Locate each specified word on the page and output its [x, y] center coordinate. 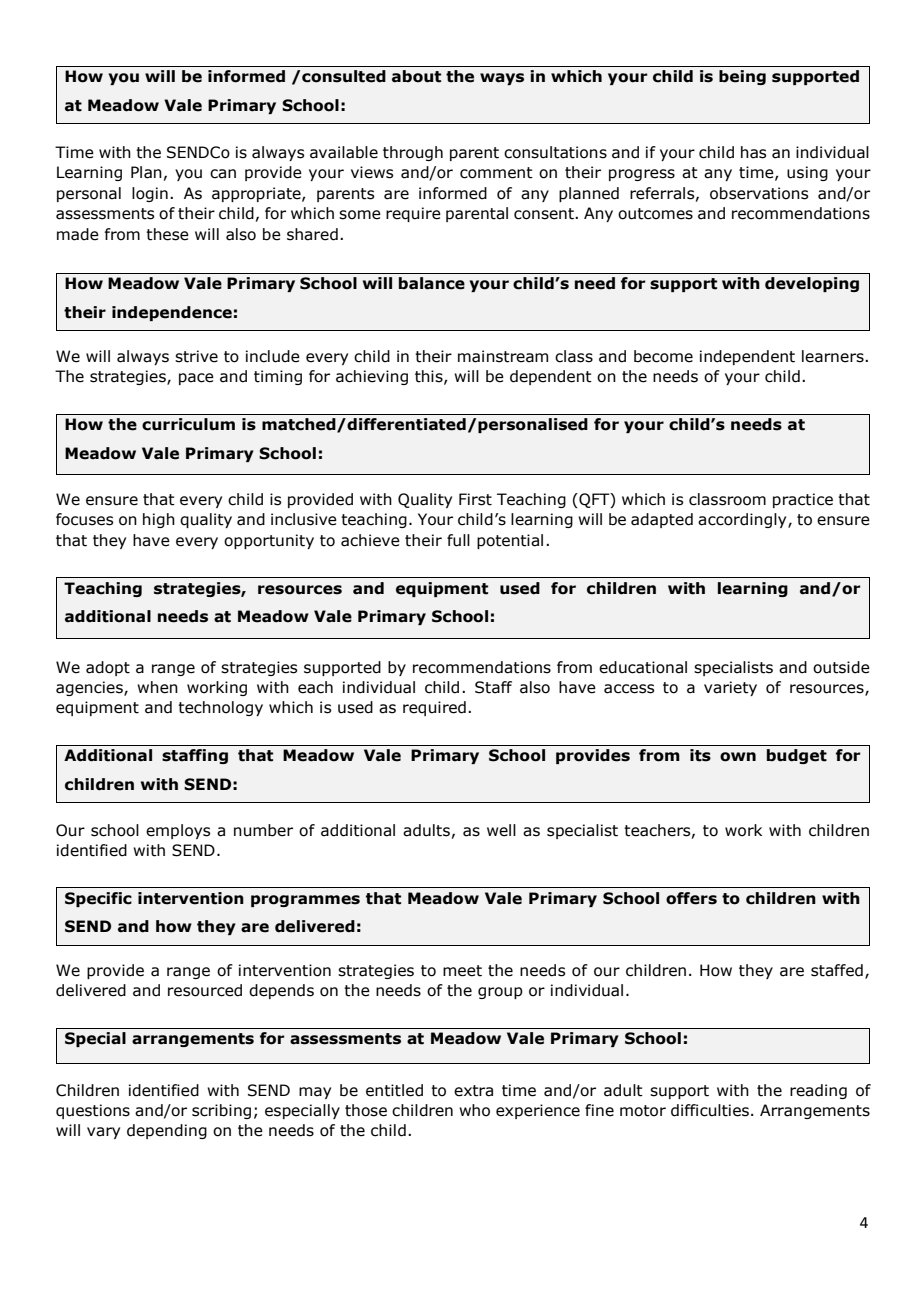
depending [167, 1131]
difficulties [710, 1110]
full [458, 540]
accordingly [743, 520]
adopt [108, 668]
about [416, 76]
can [223, 174]
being [742, 77]
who [474, 1110]
